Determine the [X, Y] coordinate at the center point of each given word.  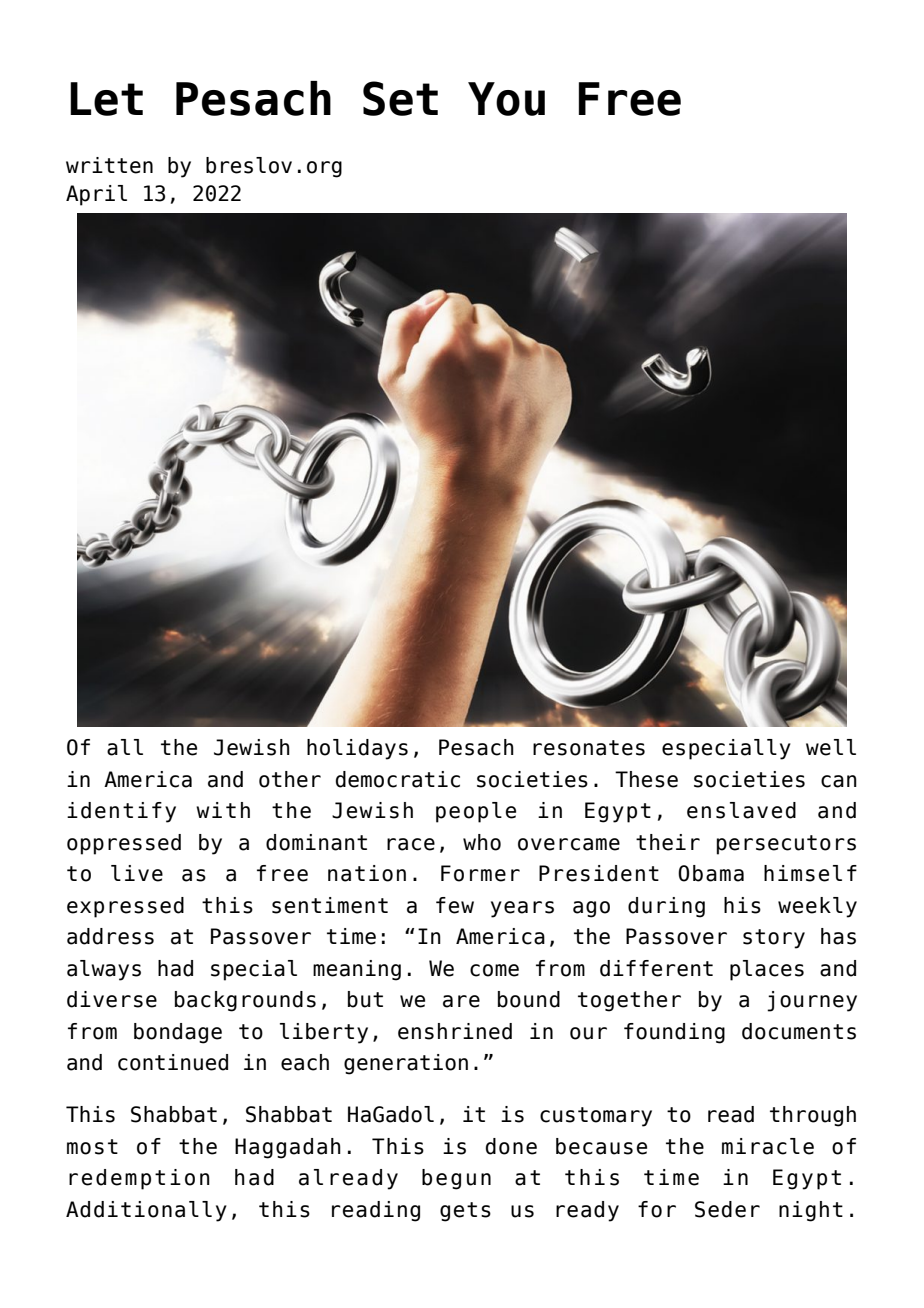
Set [400, 98]
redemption [139, 1179]
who [482, 842]
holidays [357, 749]
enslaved [741, 810]
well [831, 747]
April [96, 195]
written [109, 165]
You [506, 99]
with [223, 810]
